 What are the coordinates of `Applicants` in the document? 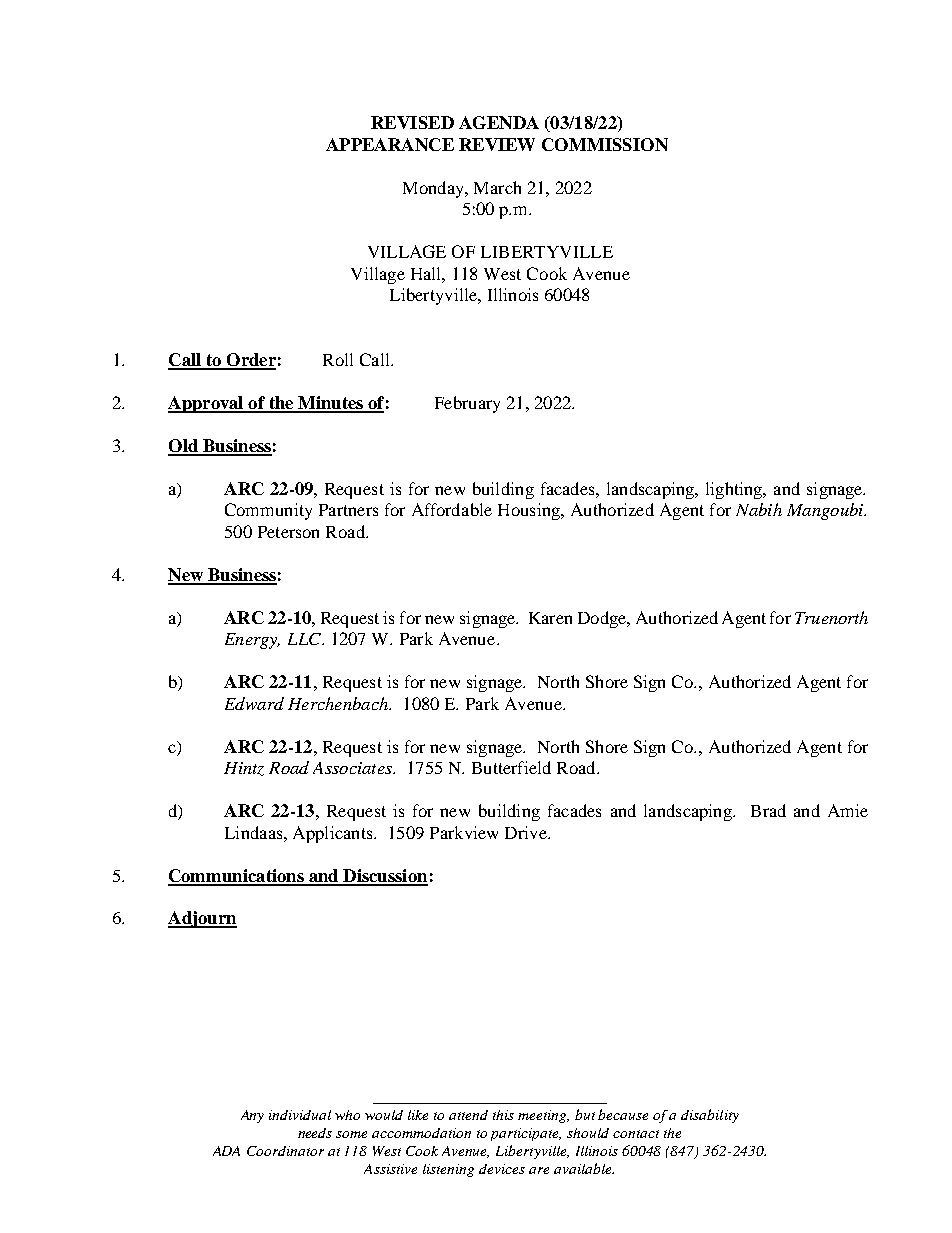 It's located at (334, 834).
